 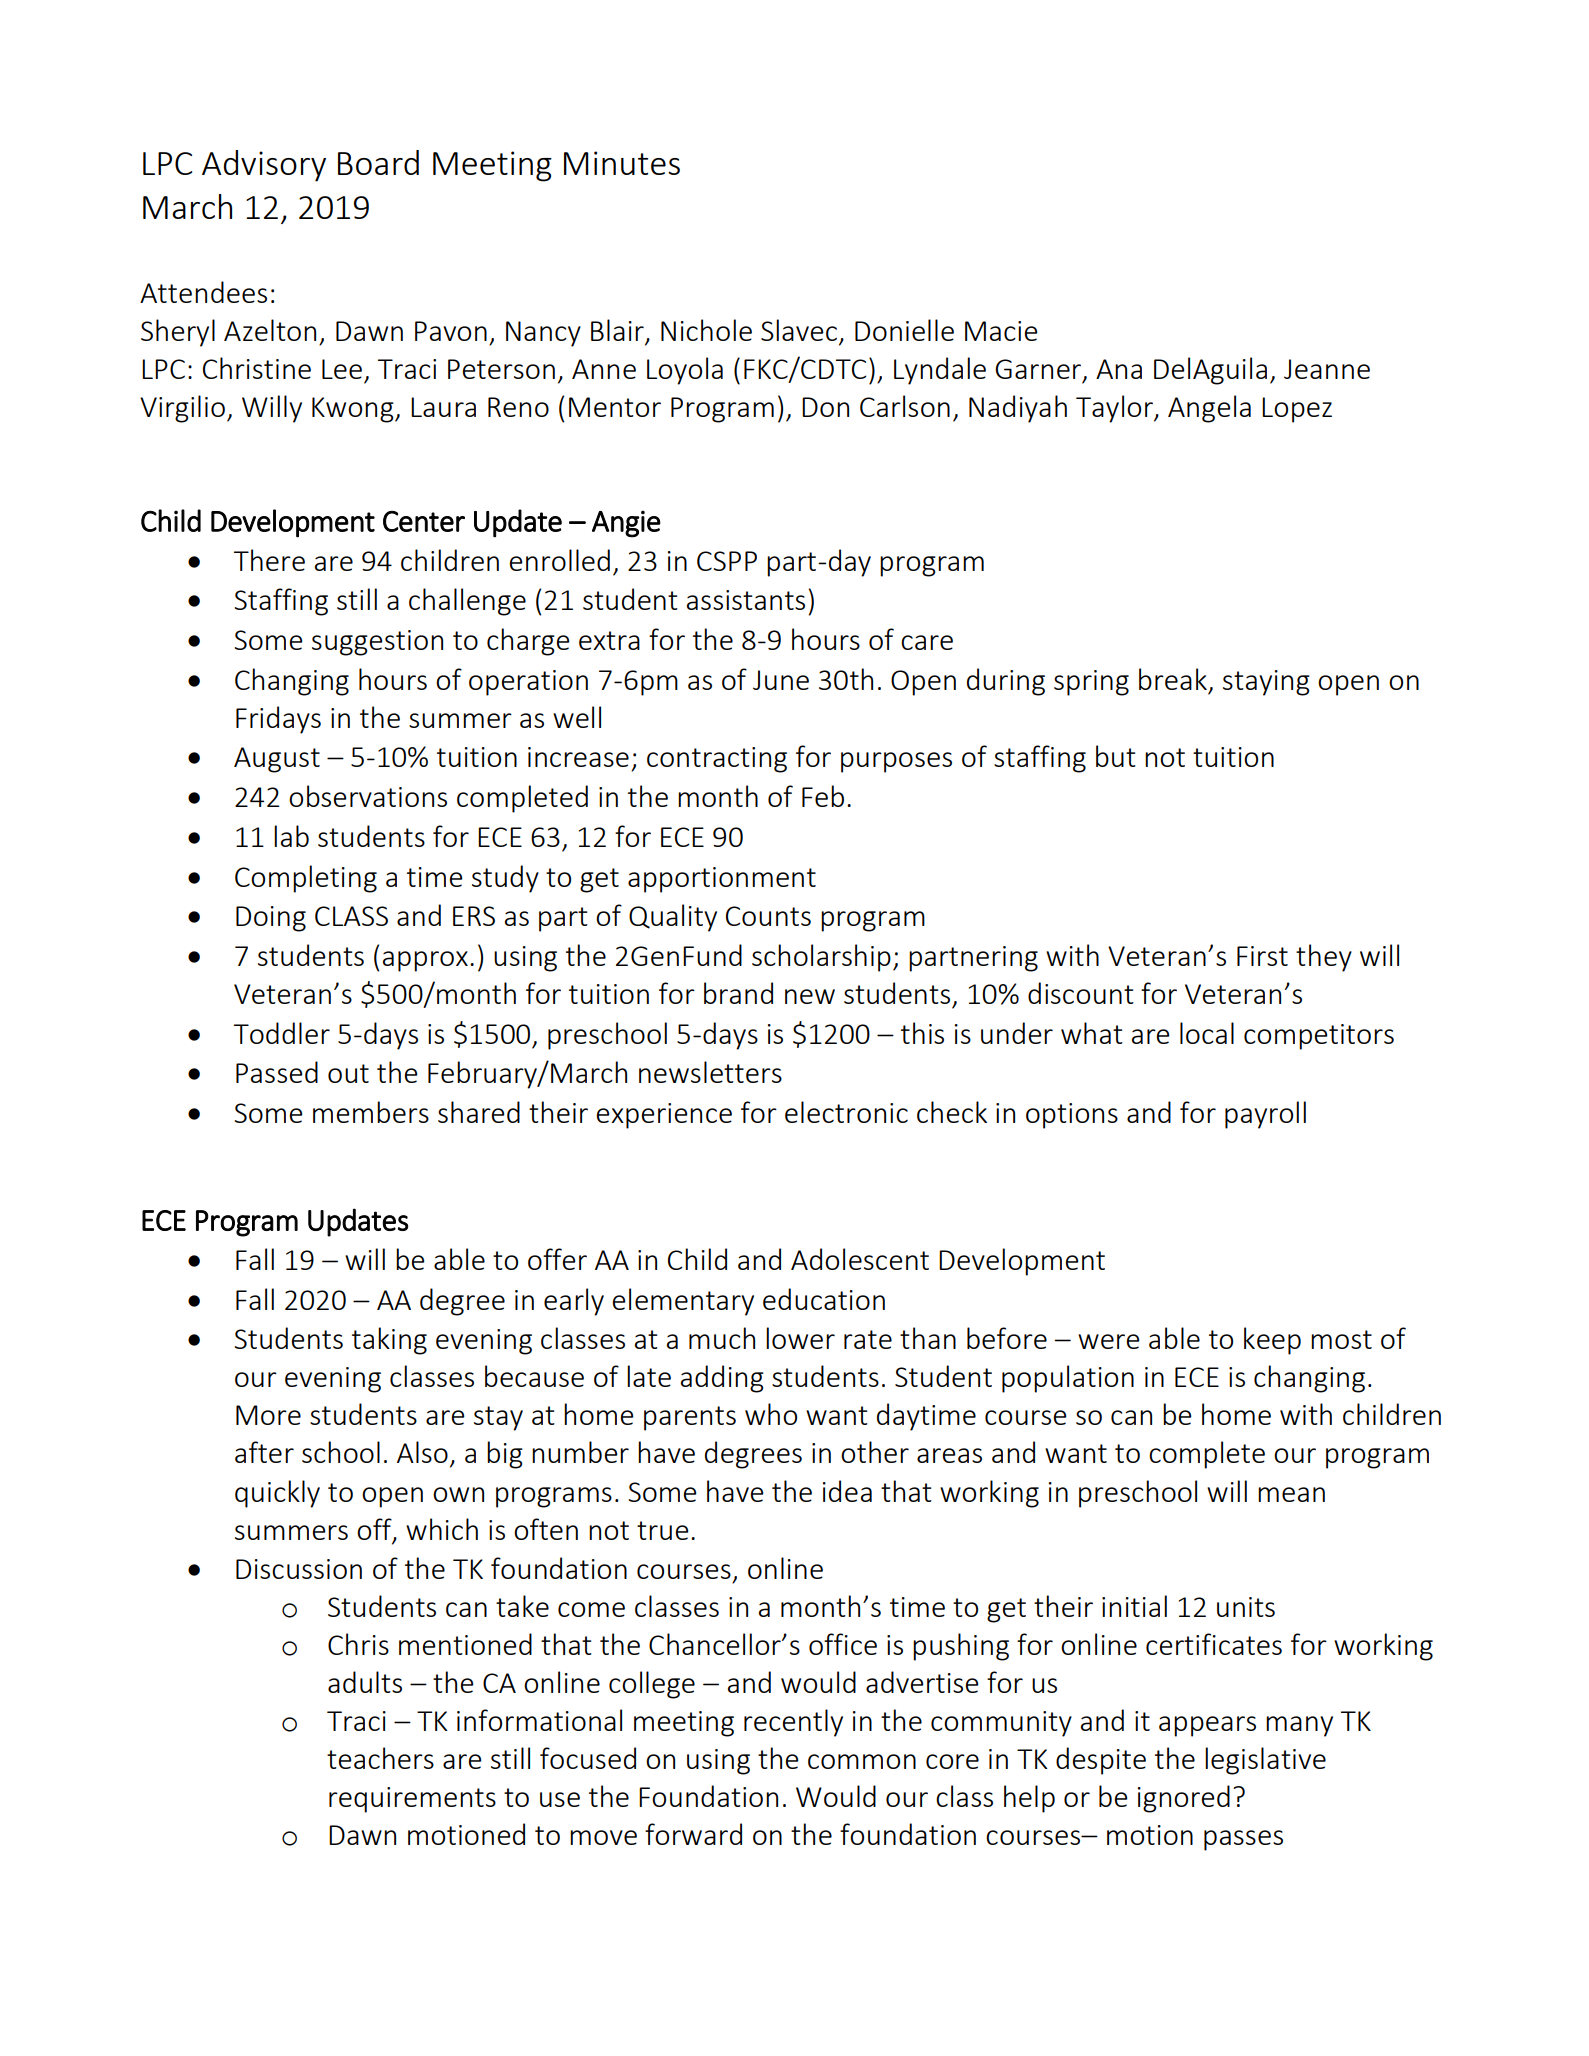 I want to click on Advisory, so click(x=264, y=166).
